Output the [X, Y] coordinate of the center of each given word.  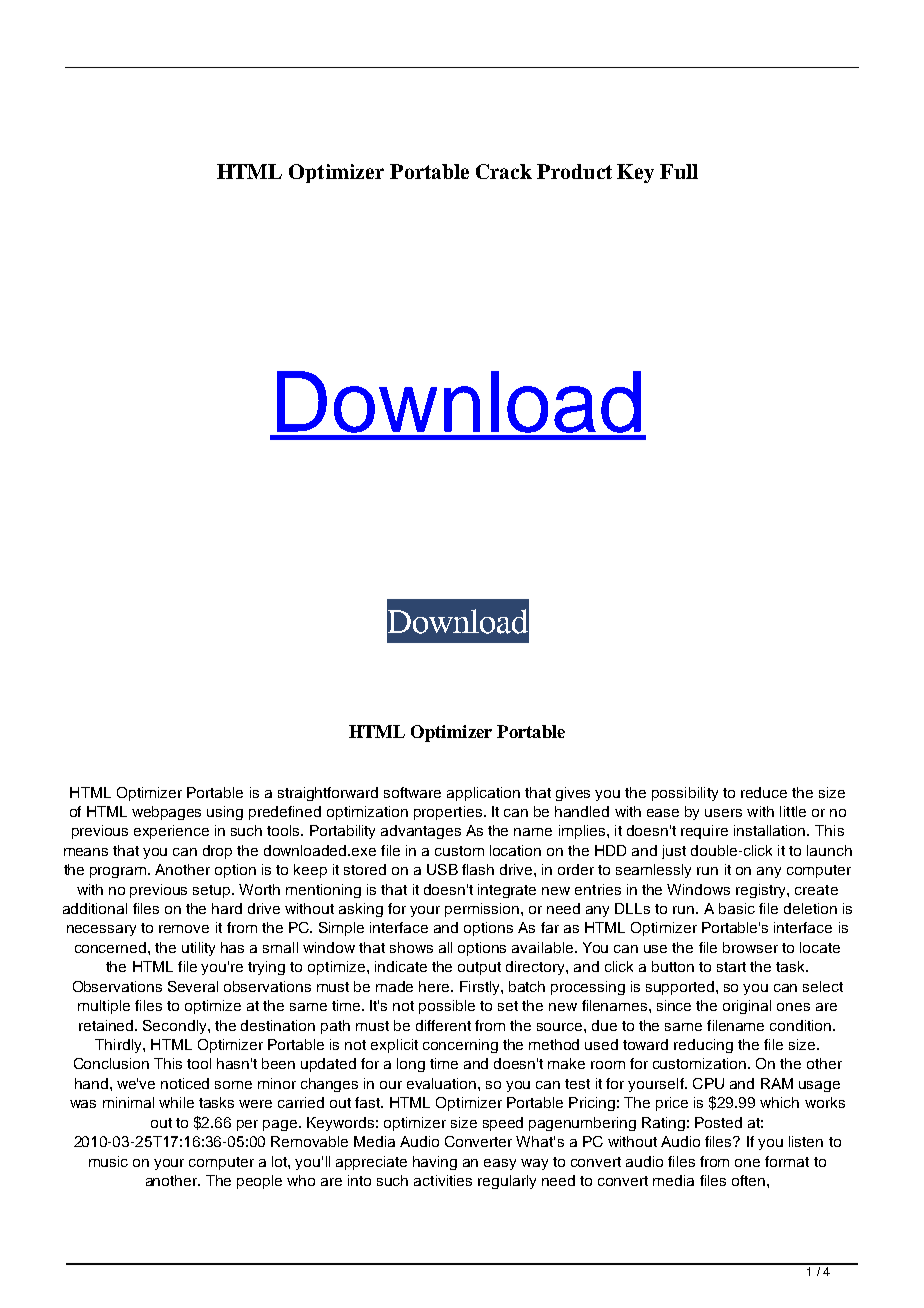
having [435, 1163]
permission [483, 910]
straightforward [328, 794]
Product [574, 171]
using [225, 813]
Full [679, 171]
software [412, 792]
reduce [764, 792]
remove [184, 929]
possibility [685, 794]
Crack [504, 171]
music [108, 1161]
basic [737, 908]
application [483, 794]
